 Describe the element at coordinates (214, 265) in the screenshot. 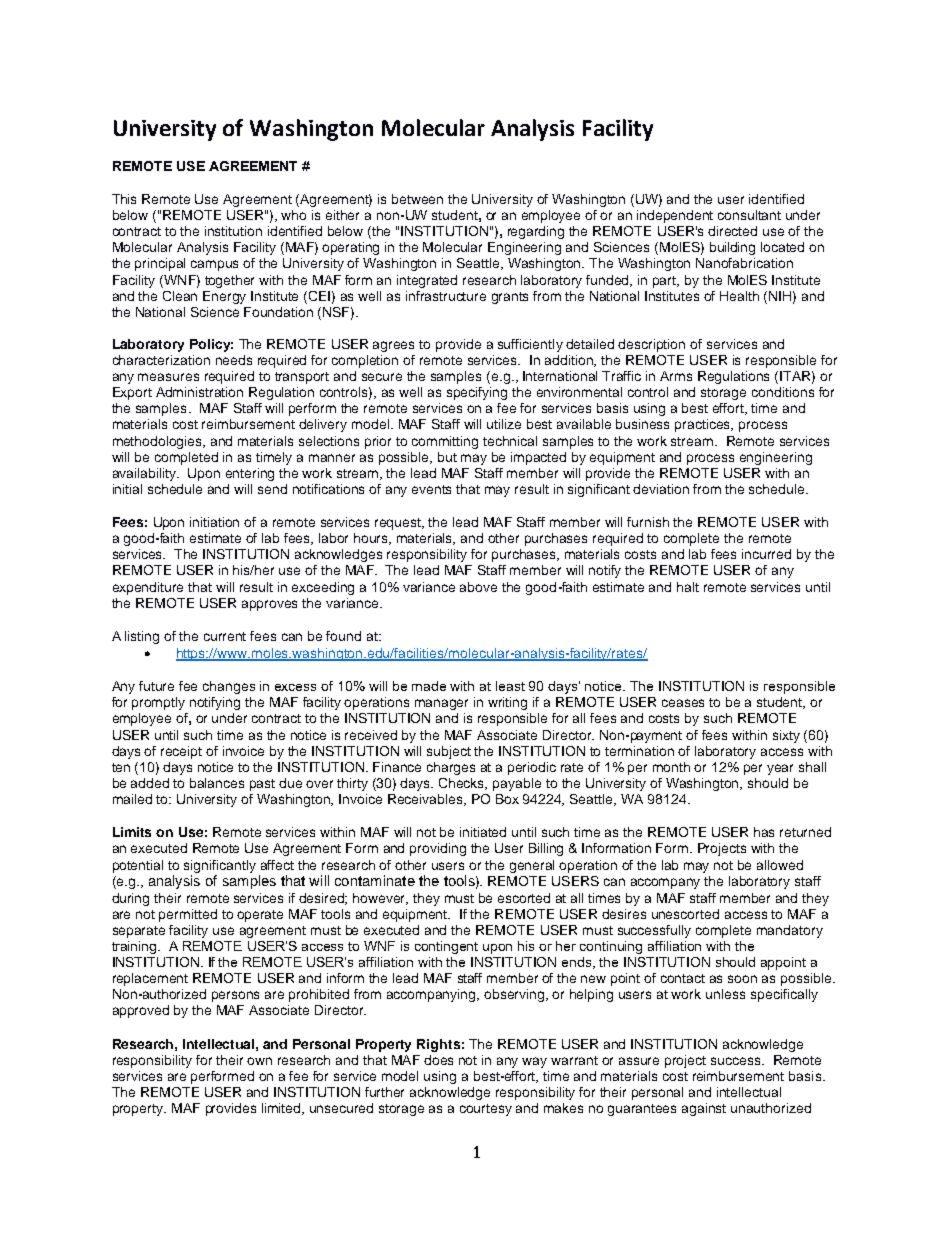

I see `campus` at that location.
